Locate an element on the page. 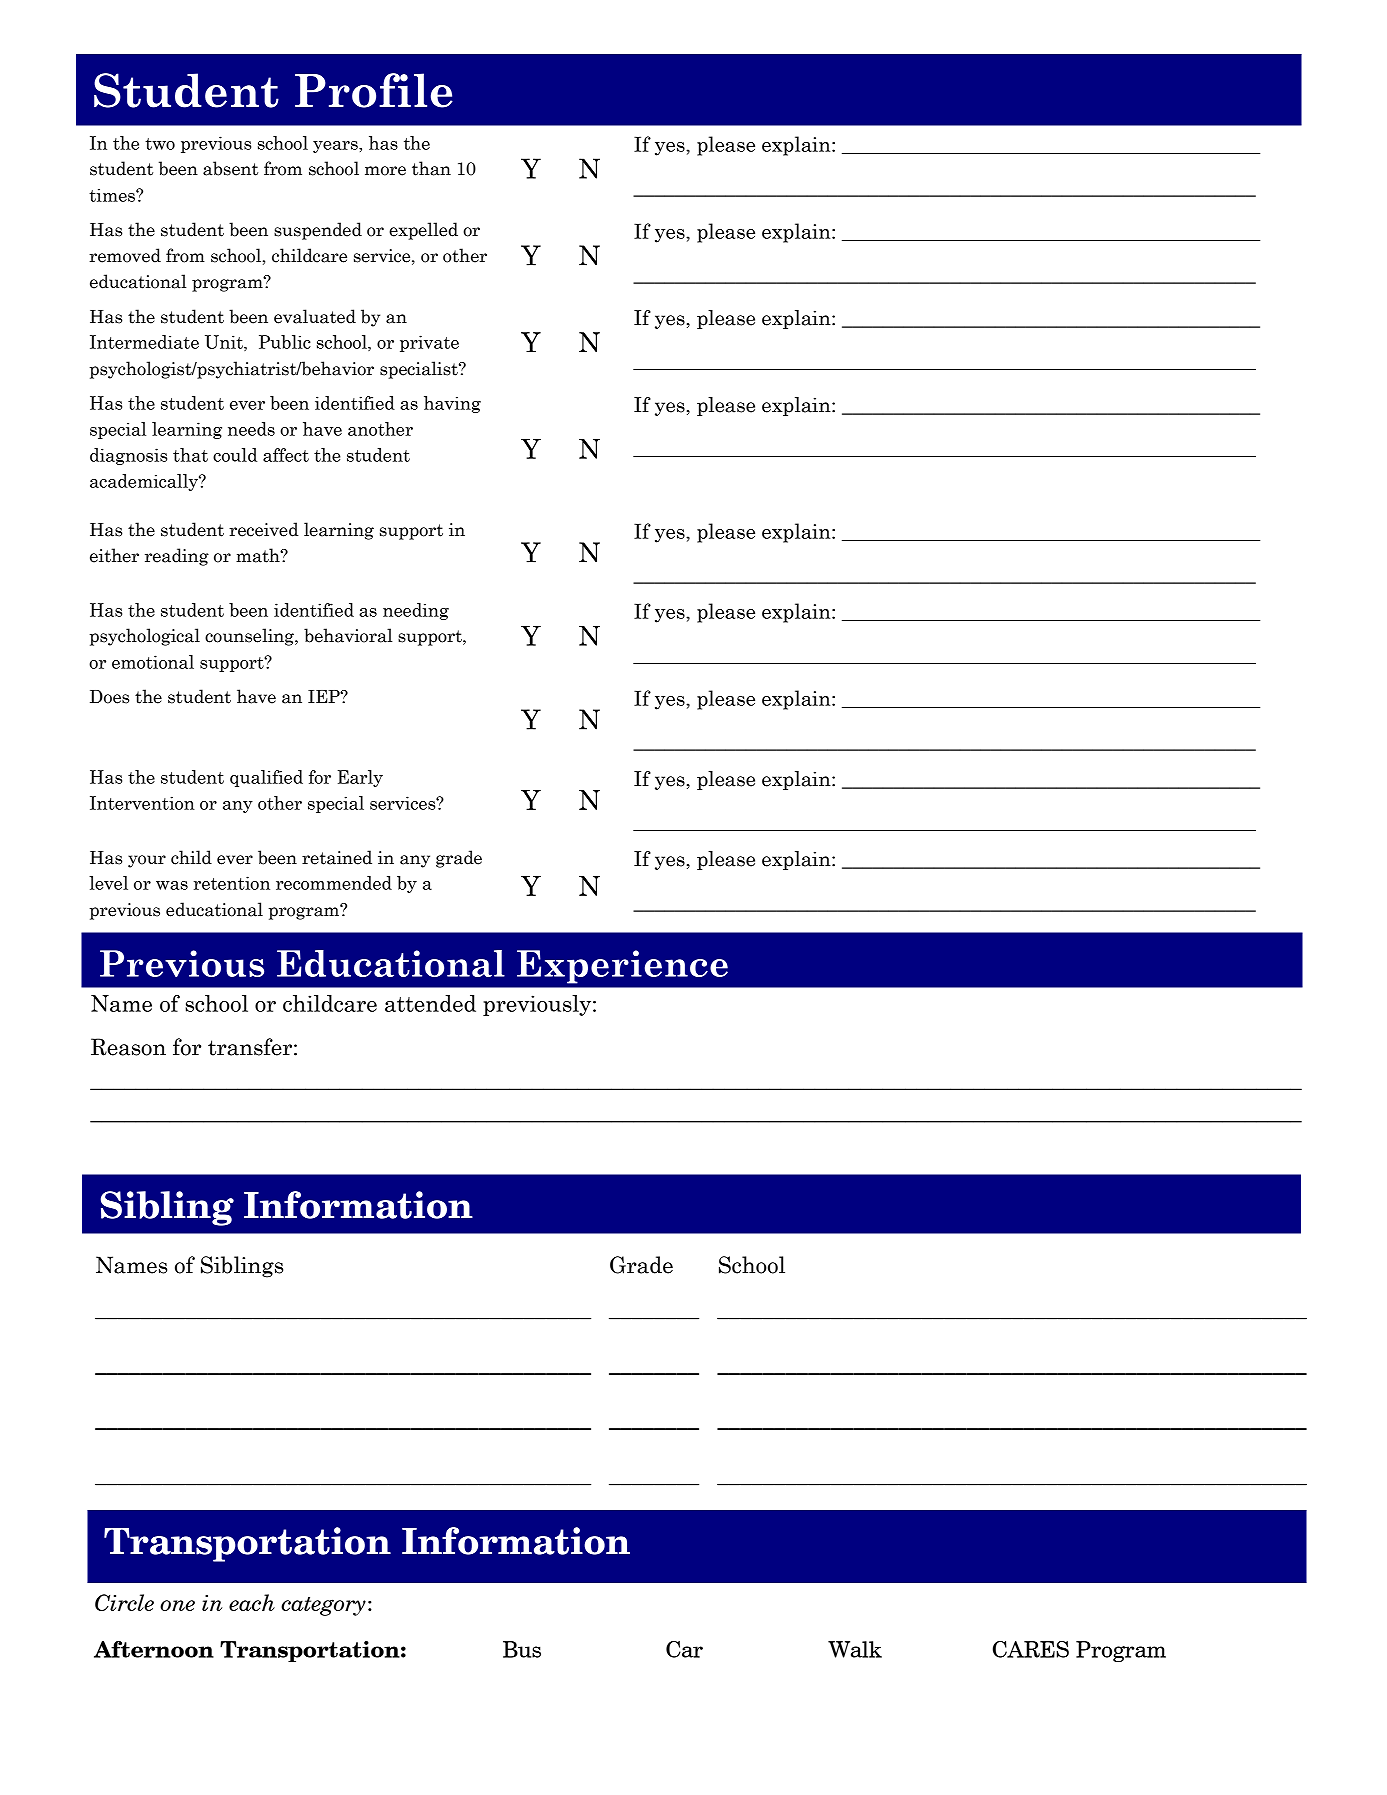  retention is located at coordinates (232, 883).
